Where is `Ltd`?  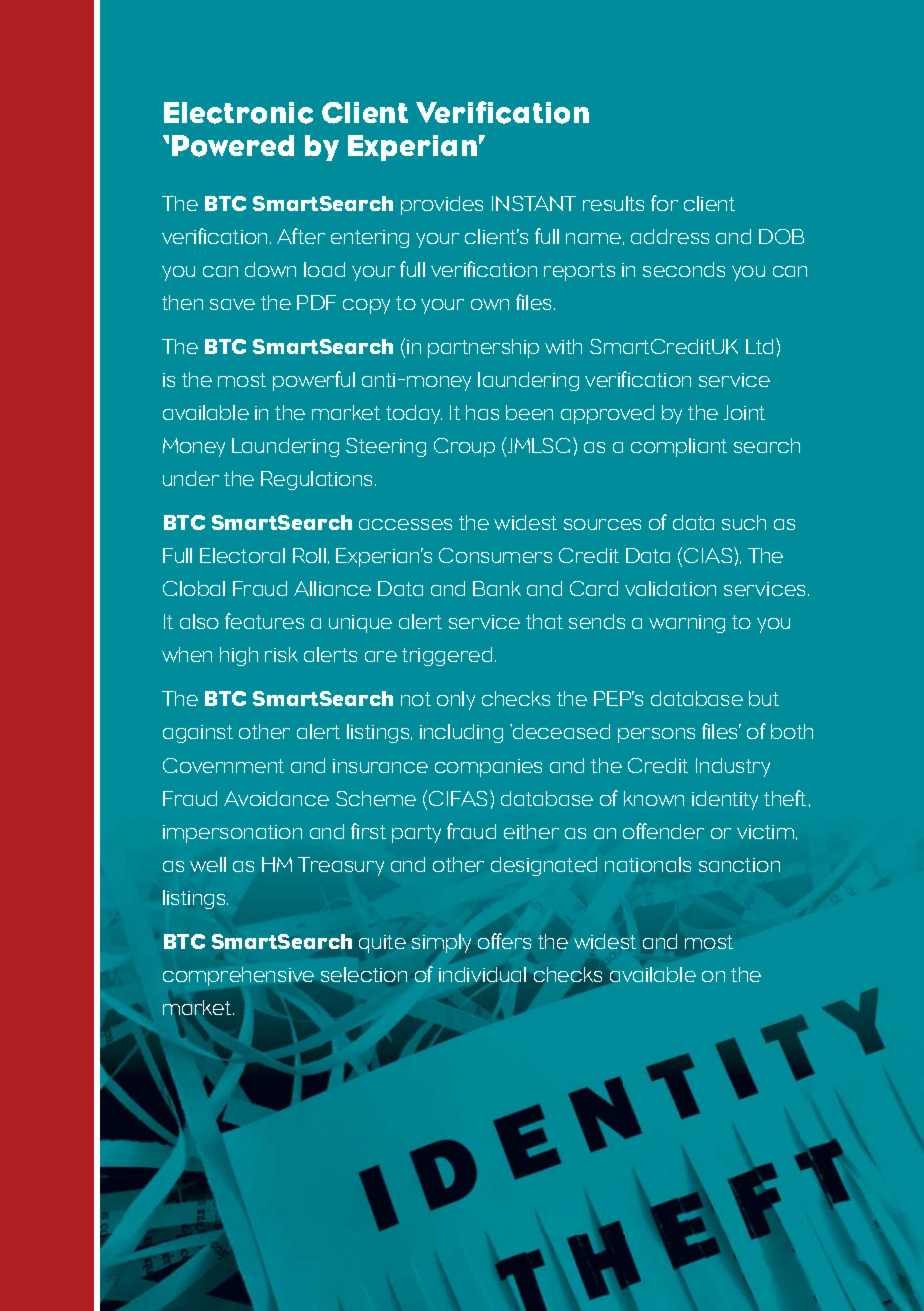 Ltd is located at coordinates (759, 346).
